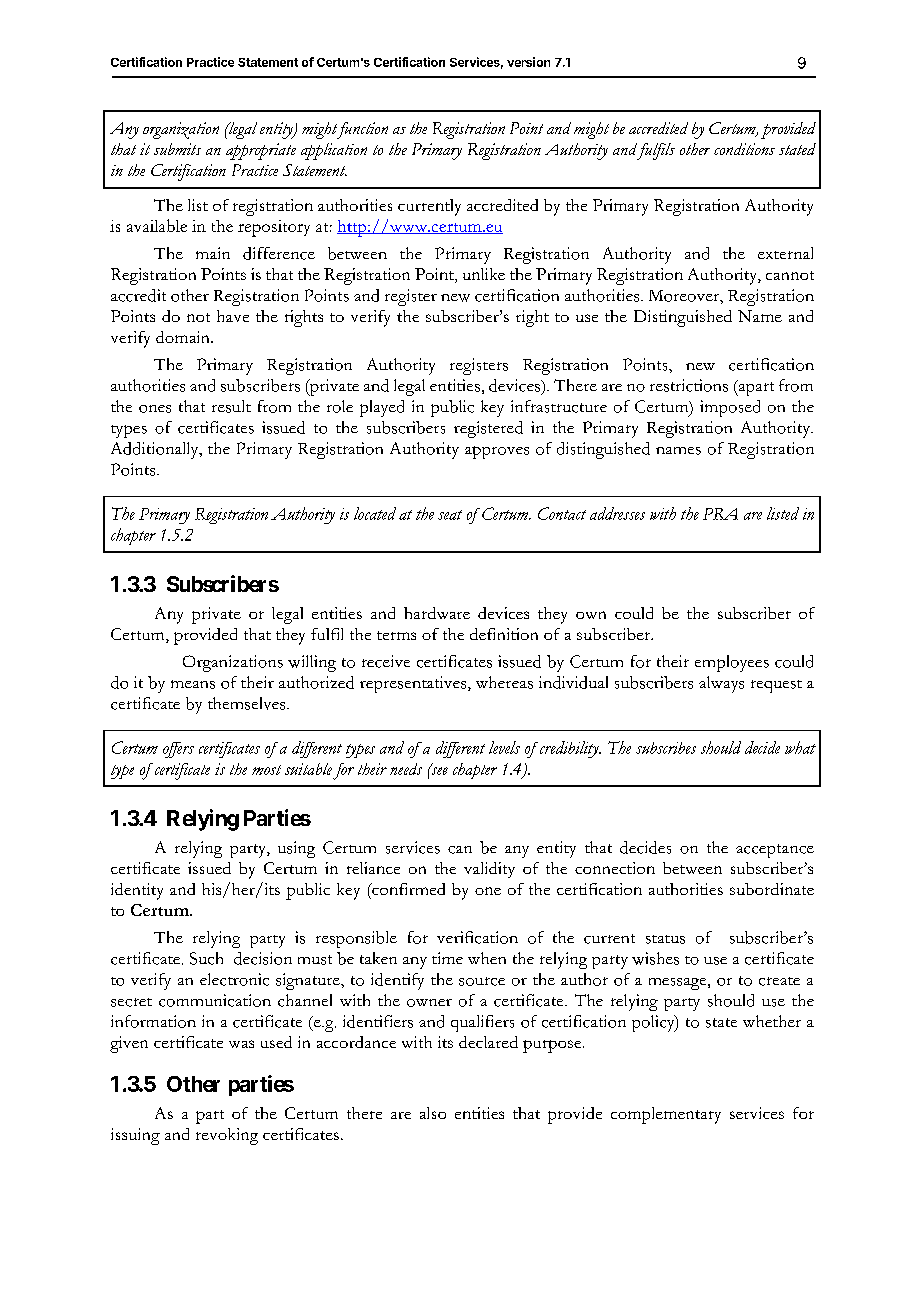 This screenshot has width=924, height=1308. Describe the element at coordinates (227, 1136) in the screenshot. I see `revoking` at that location.
